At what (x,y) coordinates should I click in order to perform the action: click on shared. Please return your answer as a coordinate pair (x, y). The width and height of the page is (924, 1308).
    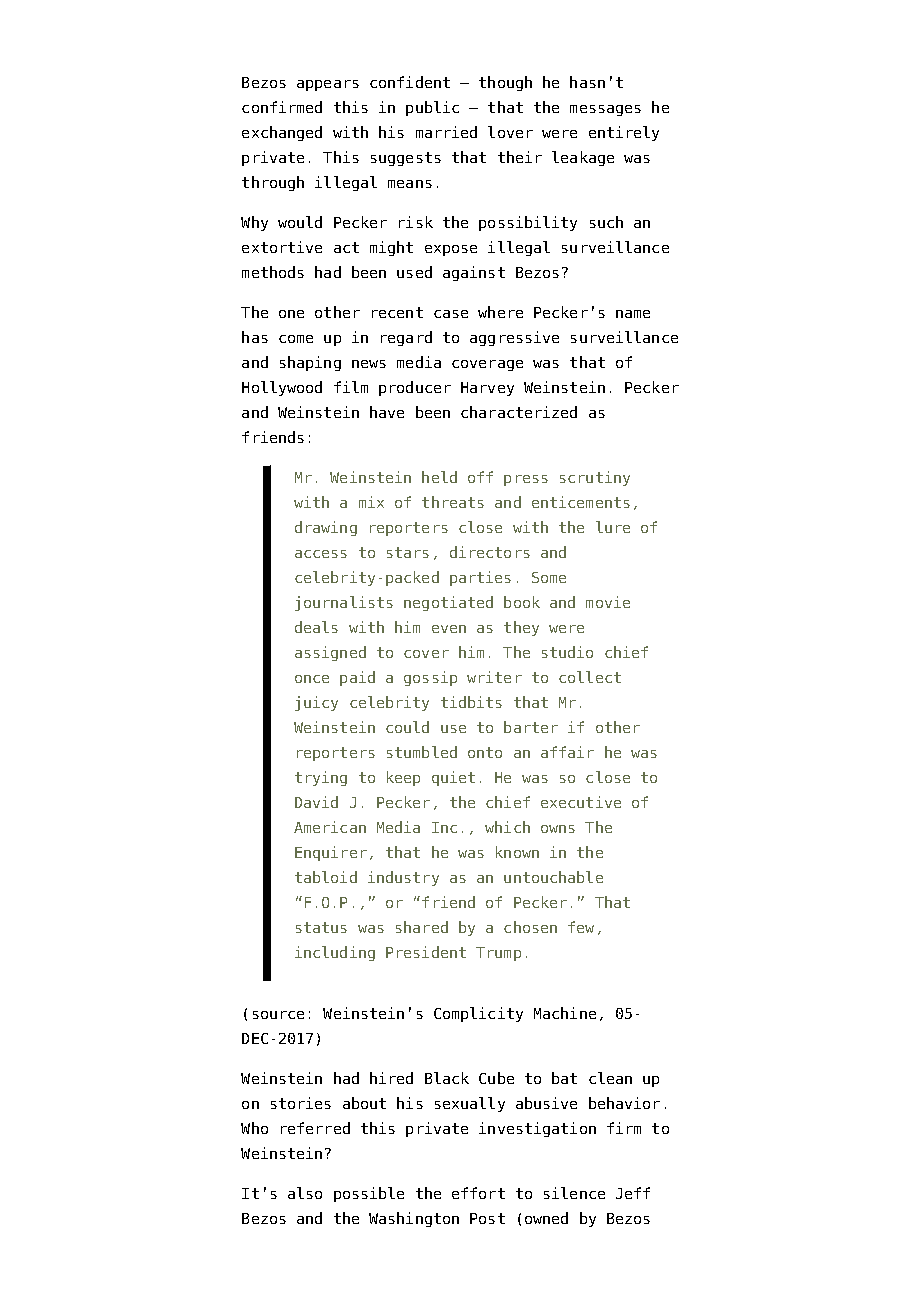
    Looking at the image, I should click on (422, 927).
